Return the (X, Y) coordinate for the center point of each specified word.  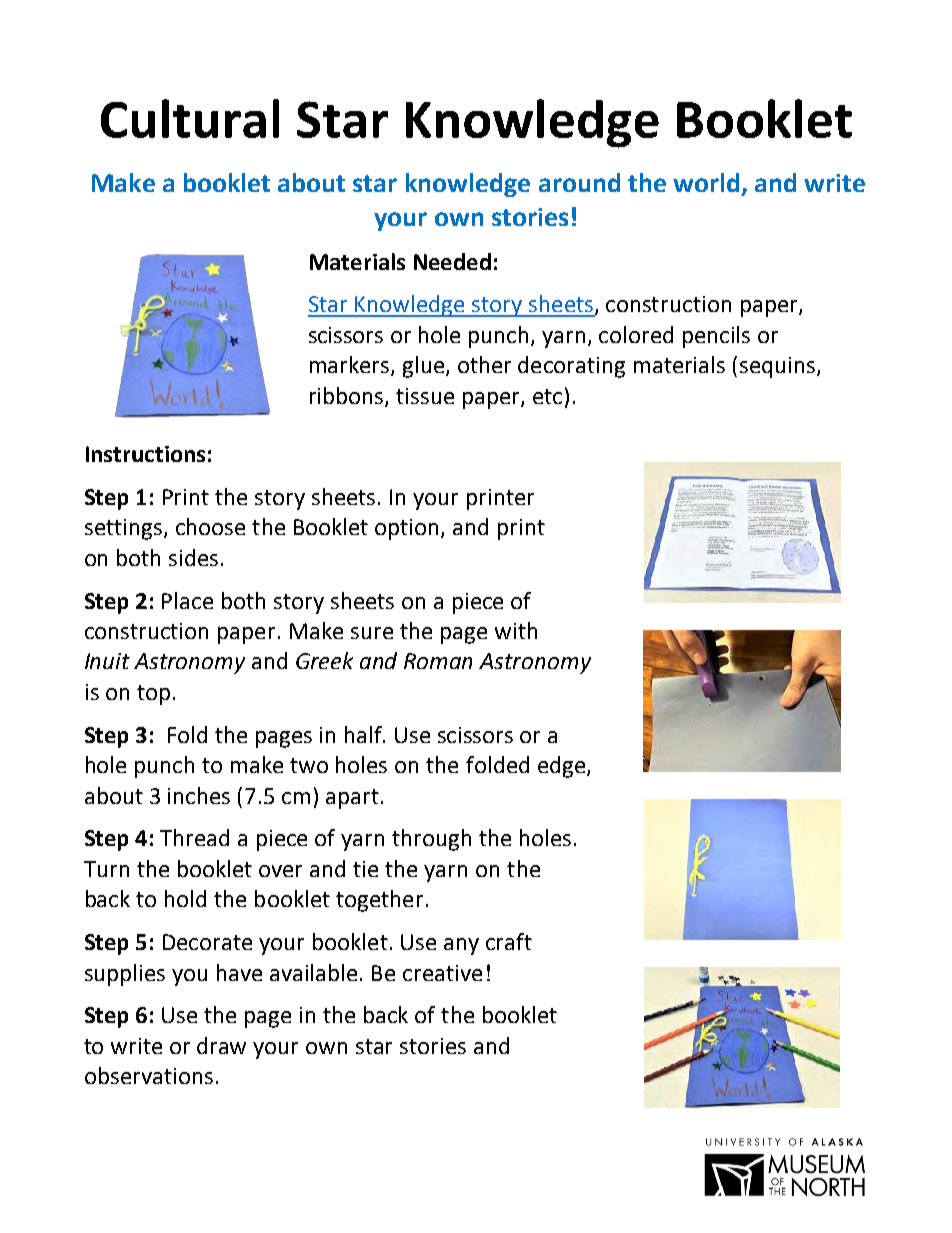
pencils (716, 337)
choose (210, 526)
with (516, 630)
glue (423, 367)
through (431, 840)
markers (351, 366)
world (706, 182)
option (408, 529)
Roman (438, 661)
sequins (779, 367)
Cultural (190, 118)
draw (221, 1045)
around (579, 182)
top (153, 695)
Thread (194, 837)
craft (509, 941)
